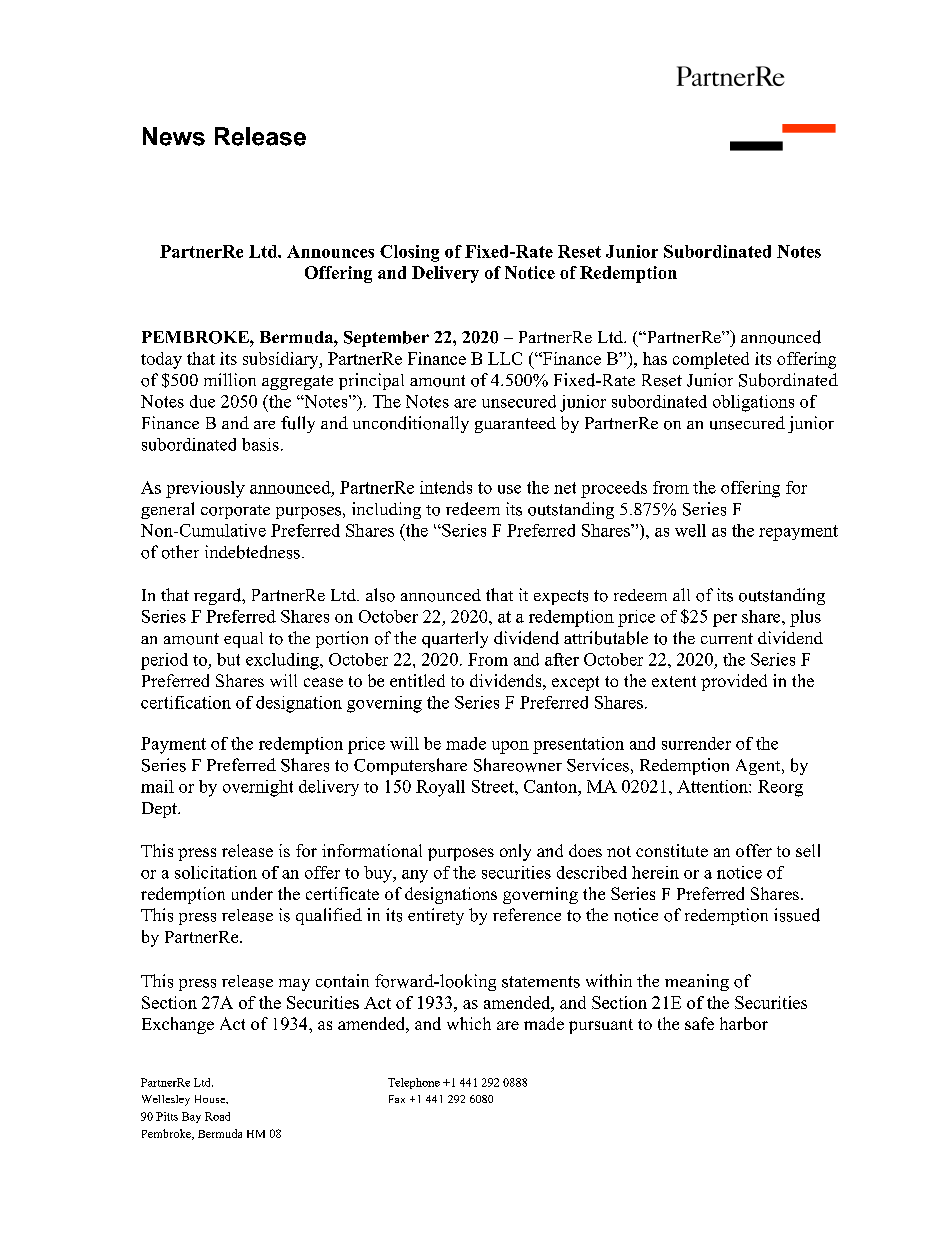 The height and width of the screenshot is (1233, 952). Describe the element at coordinates (744, 1023) in the screenshot. I see `harbor` at that location.
